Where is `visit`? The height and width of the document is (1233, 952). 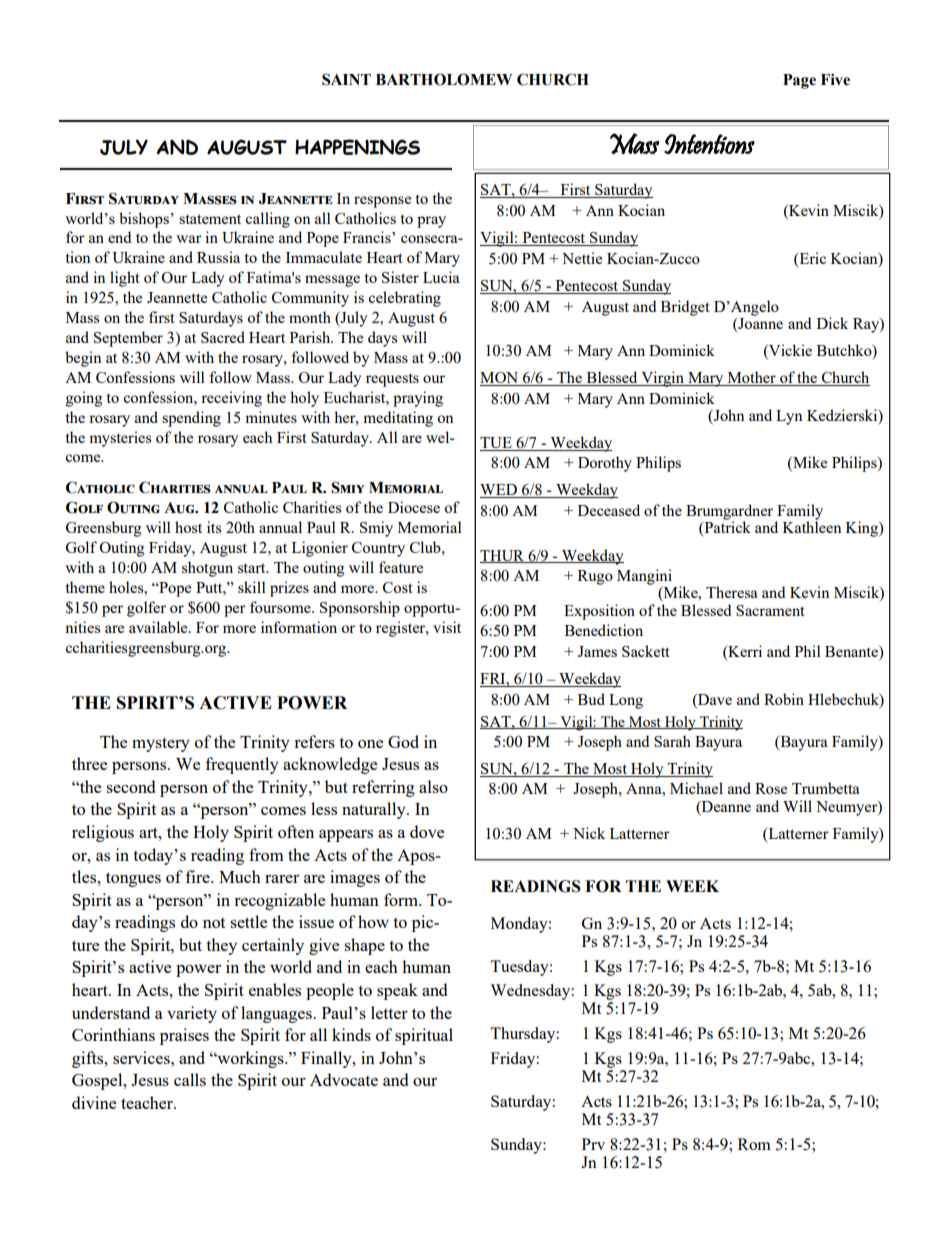 visit is located at coordinates (447, 627).
